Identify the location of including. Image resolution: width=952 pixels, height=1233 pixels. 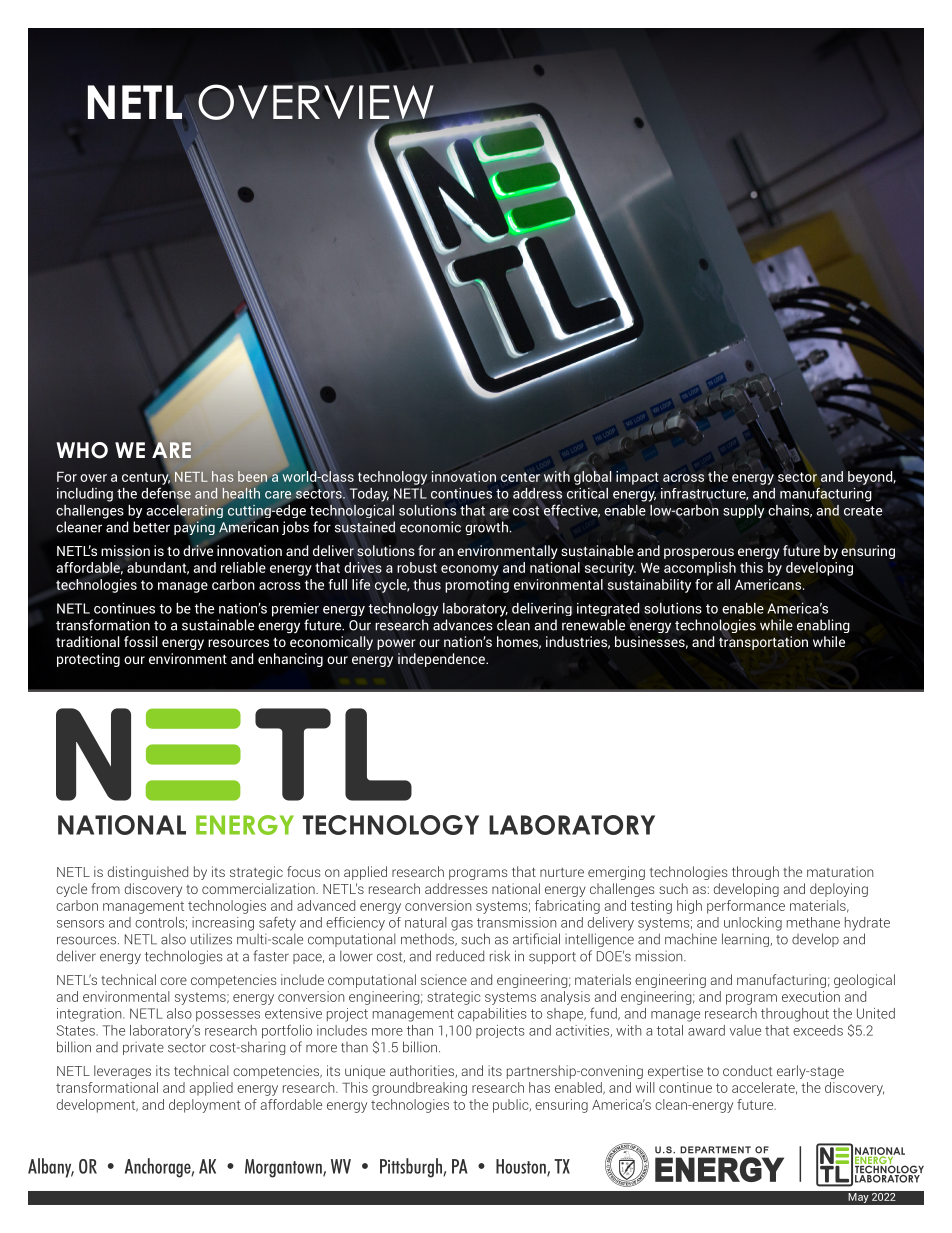
(85, 495).
